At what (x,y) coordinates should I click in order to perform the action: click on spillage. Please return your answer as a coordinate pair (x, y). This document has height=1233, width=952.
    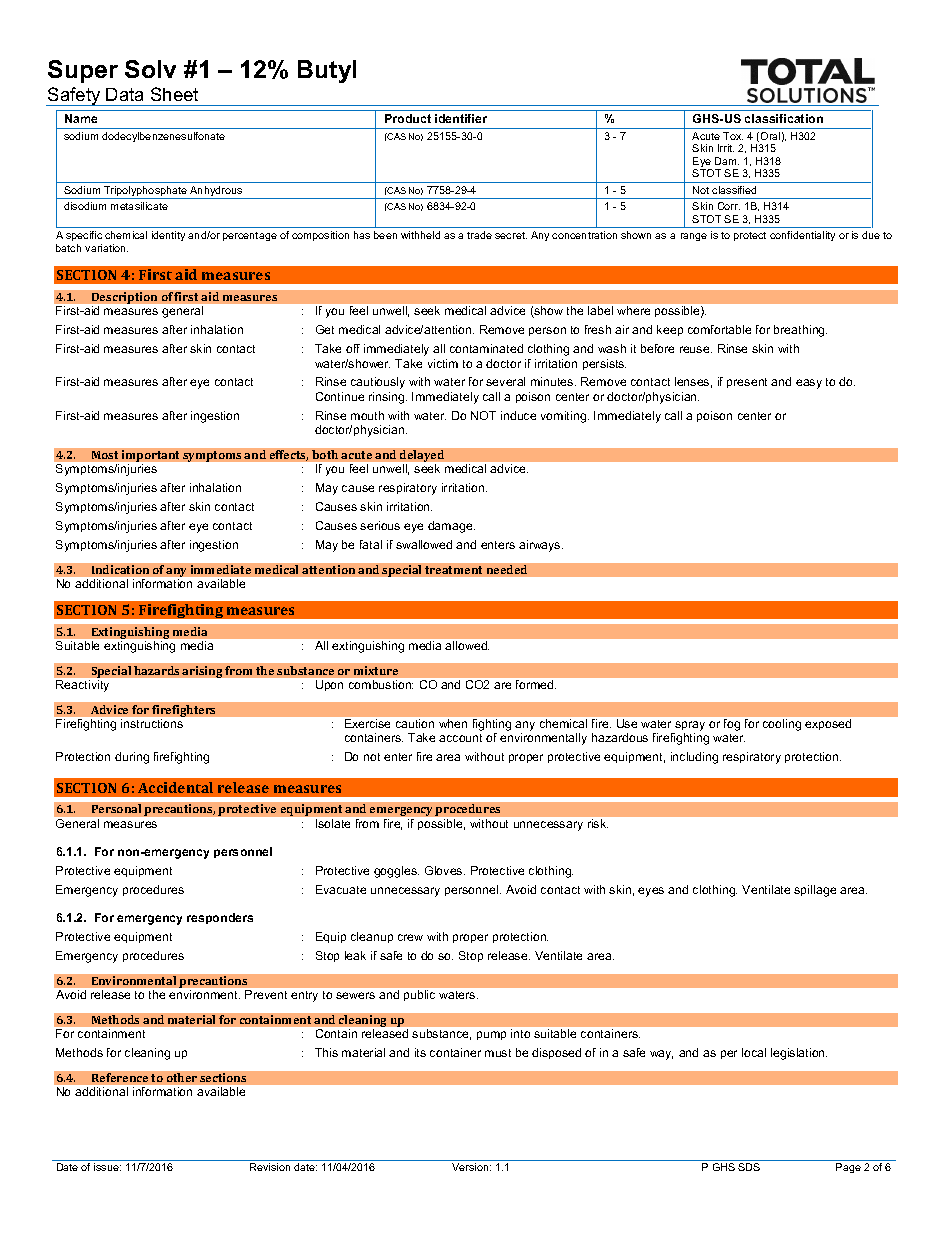
    Looking at the image, I should click on (815, 891).
